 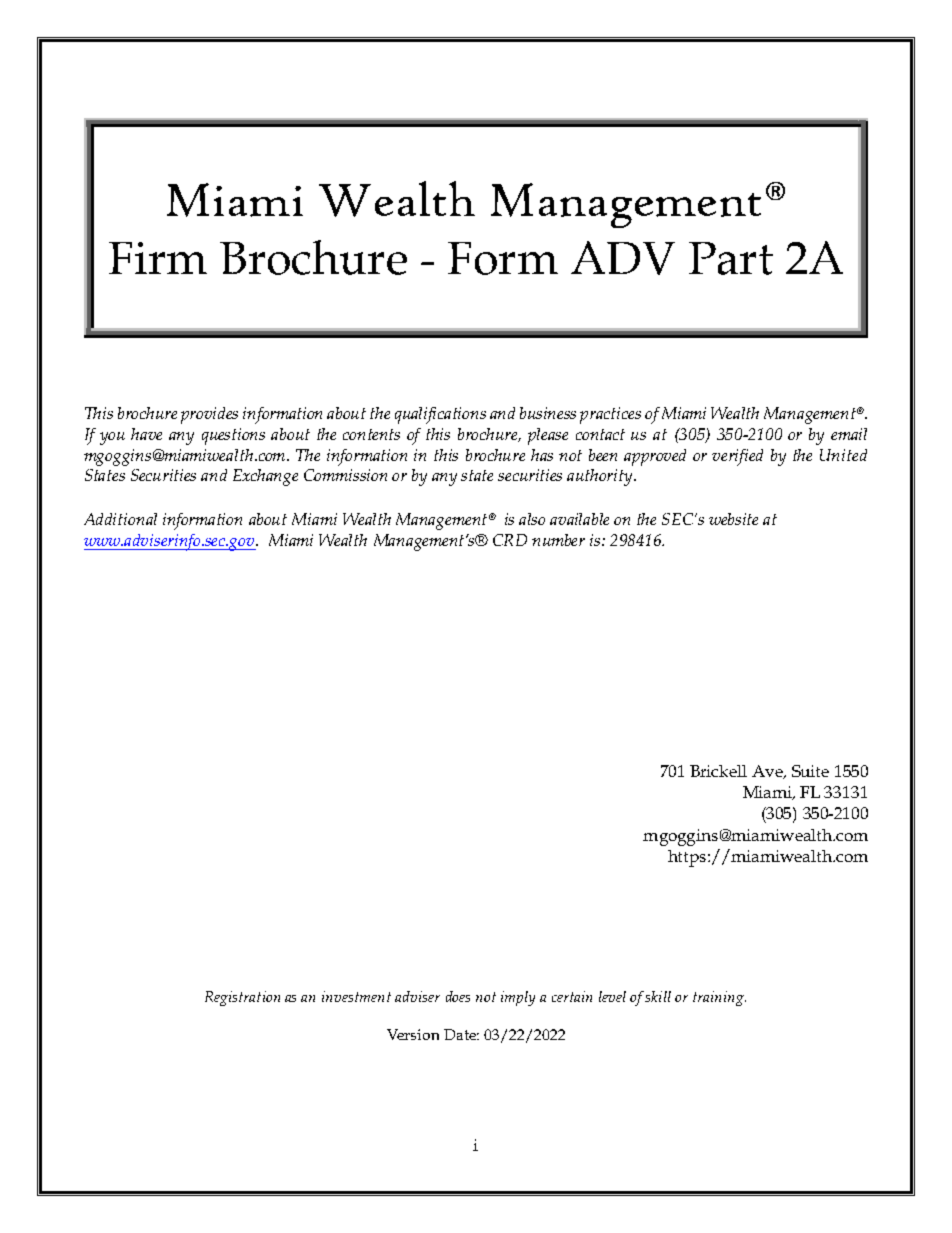 I want to click on practices, so click(x=610, y=415).
